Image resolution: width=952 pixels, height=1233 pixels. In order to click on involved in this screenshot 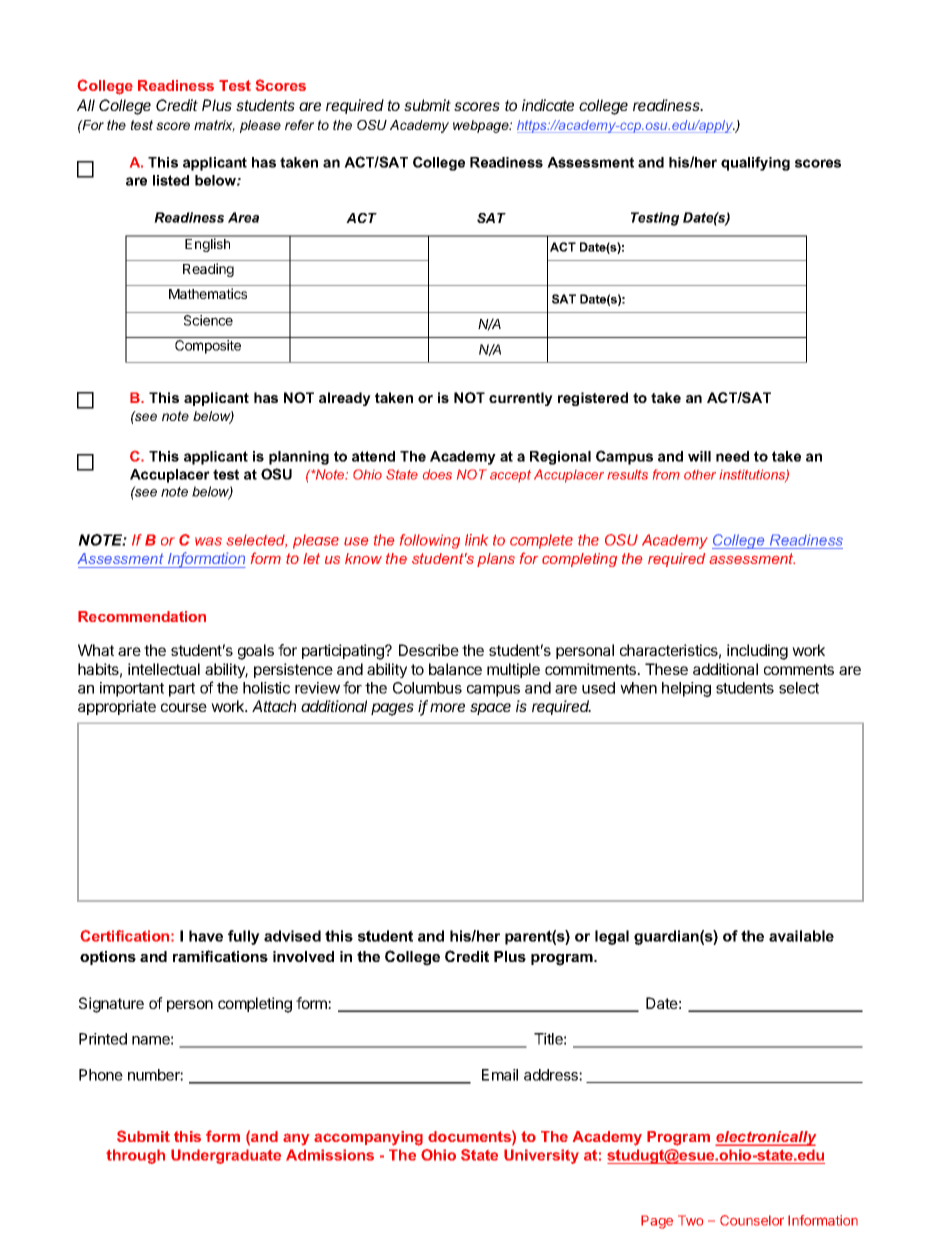, I will do `click(303, 956)`.
